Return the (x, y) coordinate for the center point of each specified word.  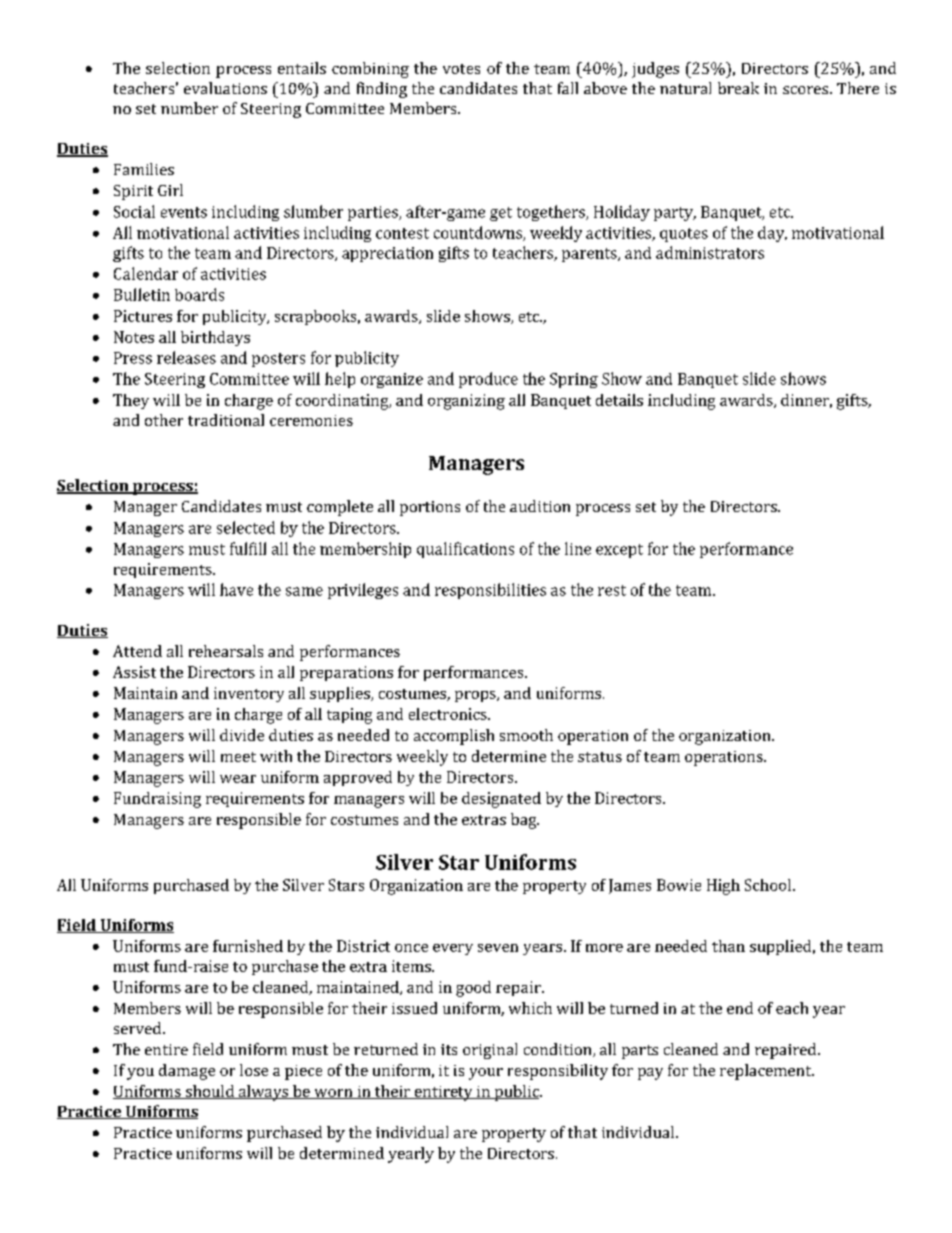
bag (525, 821)
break (738, 88)
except (619, 551)
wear (238, 779)
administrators (710, 252)
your (486, 1074)
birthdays (215, 338)
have (236, 589)
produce (488, 380)
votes (461, 69)
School (768, 885)
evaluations (225, 88)
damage (187, 1072)
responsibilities (490, 591)
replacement (767, 1072)
